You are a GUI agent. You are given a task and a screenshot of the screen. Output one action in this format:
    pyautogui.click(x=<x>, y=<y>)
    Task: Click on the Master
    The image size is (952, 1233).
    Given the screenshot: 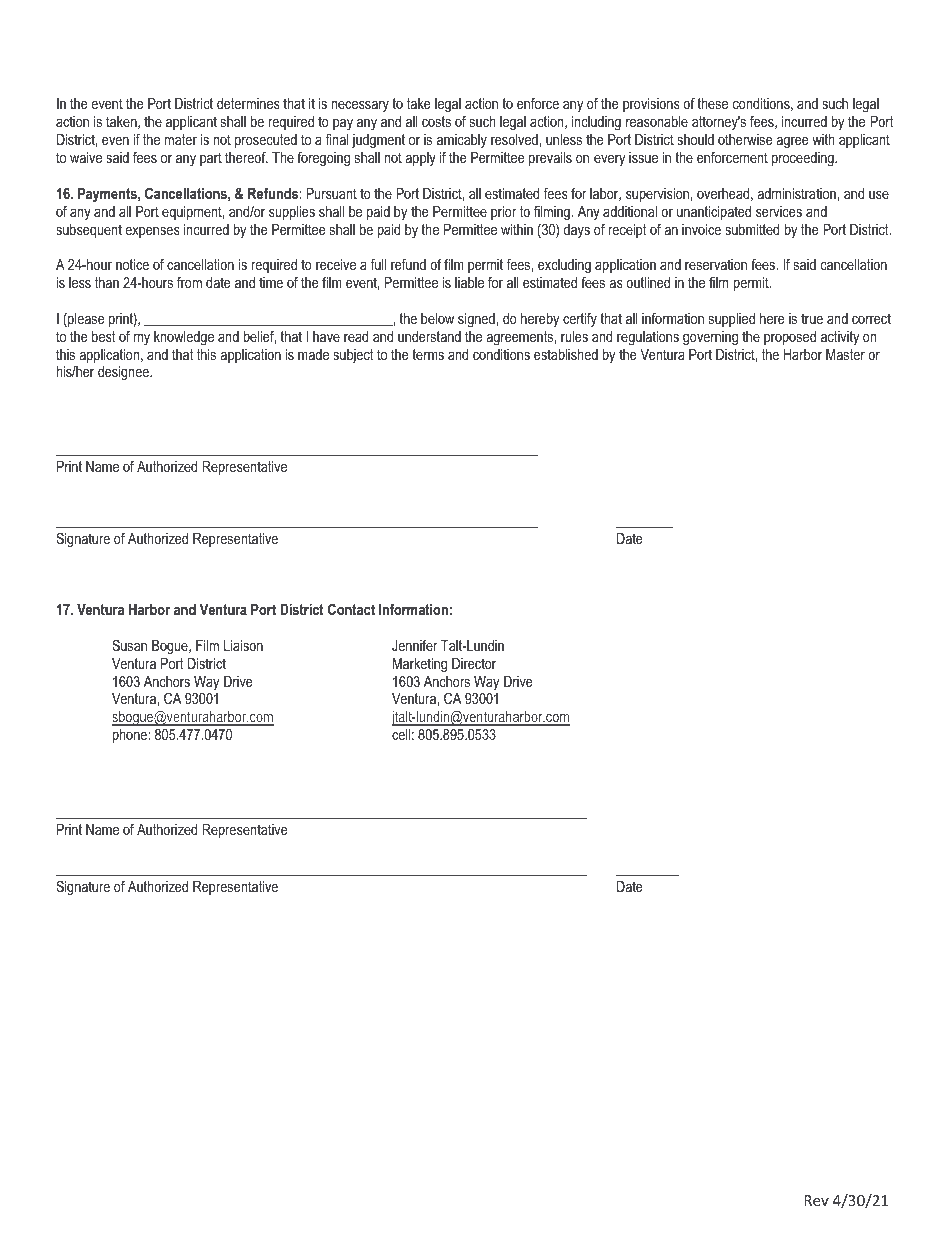 What is the action you would take?
    pyautogui.click(x=845, y=354)
